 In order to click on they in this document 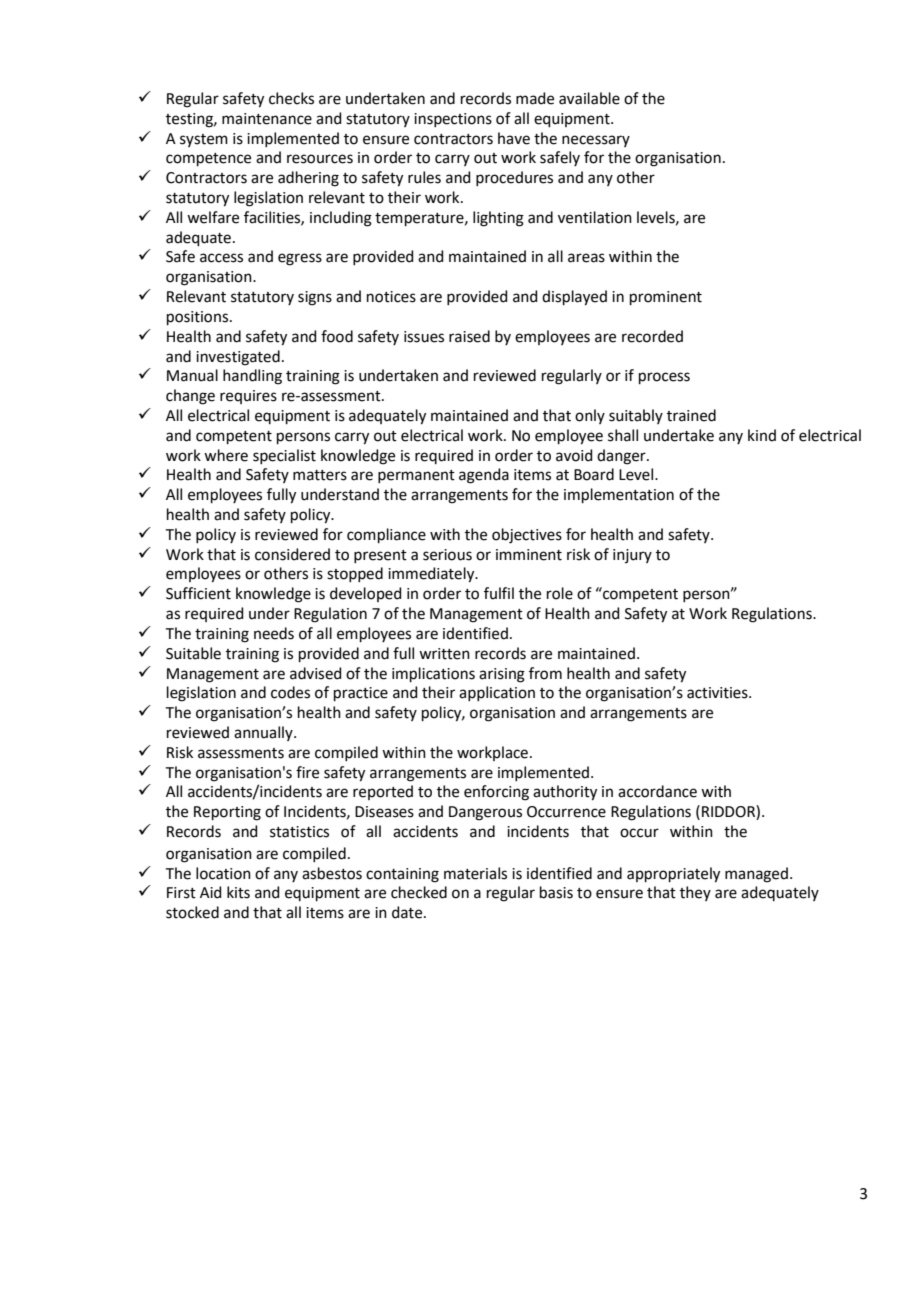, I will do `click(695, 893)`.
